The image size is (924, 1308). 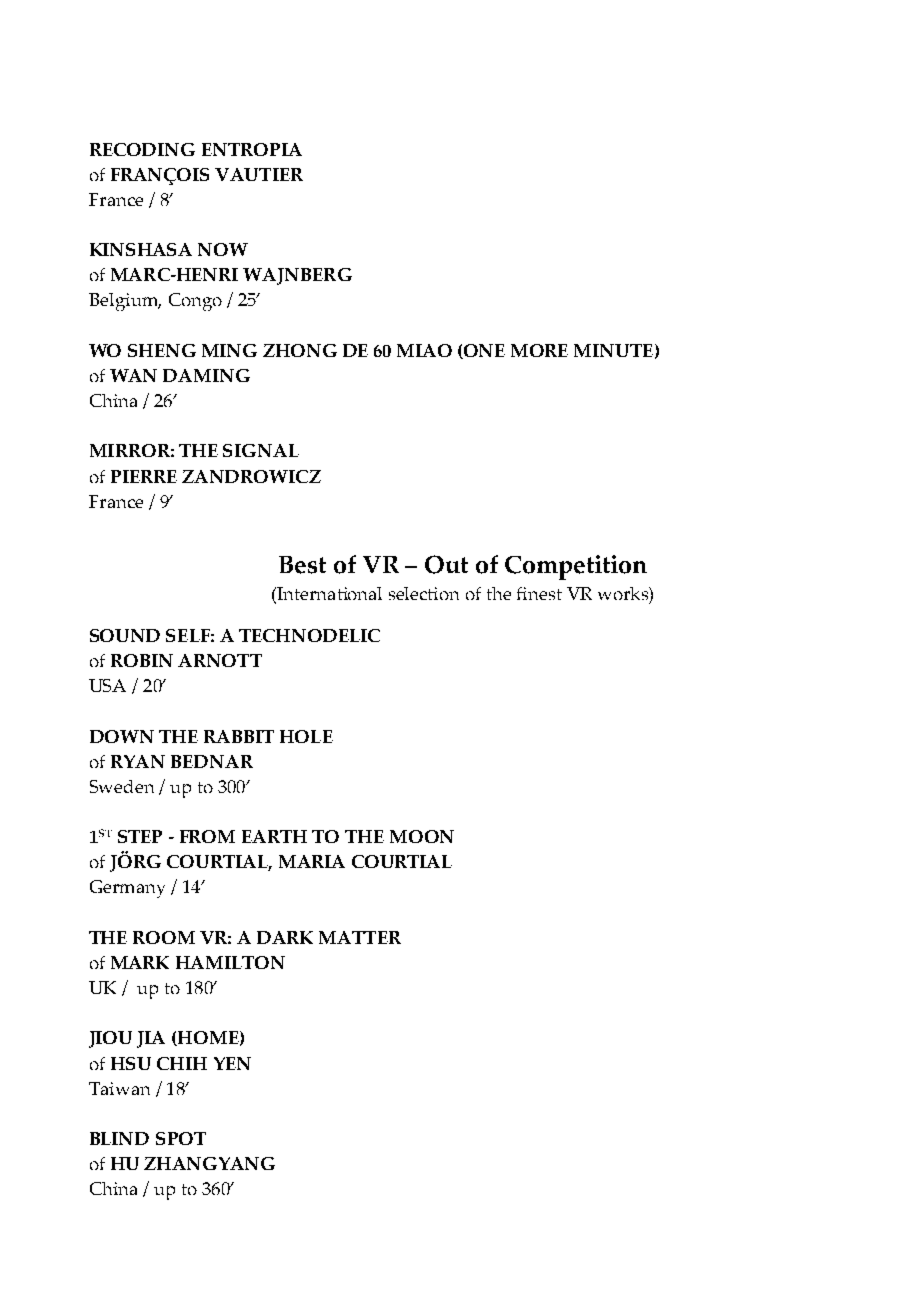 What do you see at coordinates (162, 350) in the screenshot?
I see `SHENG` at bounding box center [162, 350].
